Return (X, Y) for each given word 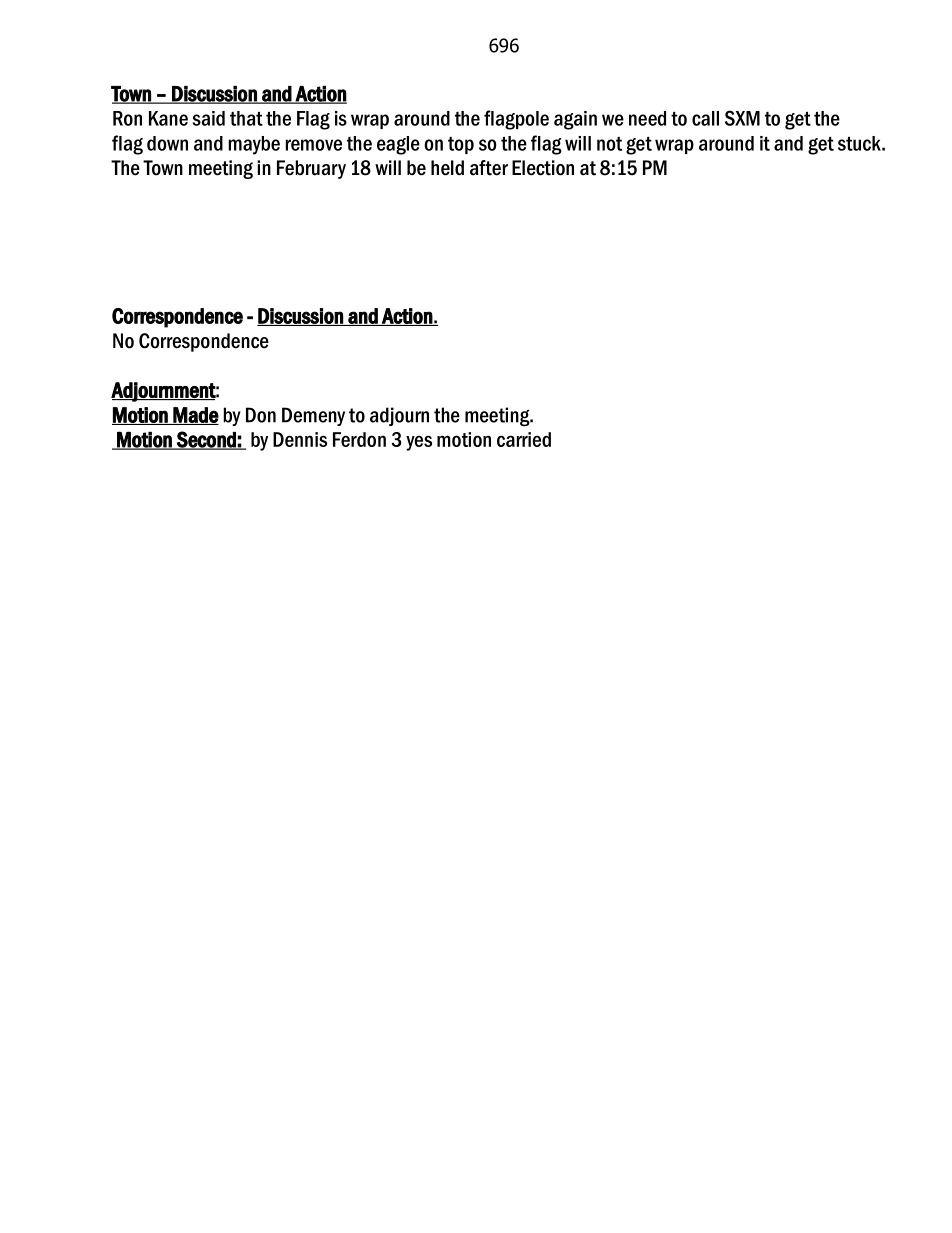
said (209, 118)
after (489, 168)
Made (195, 416)
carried (524, 439)
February (311, 169)
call (705, 118)
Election (543, 168)
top (461, 145)
